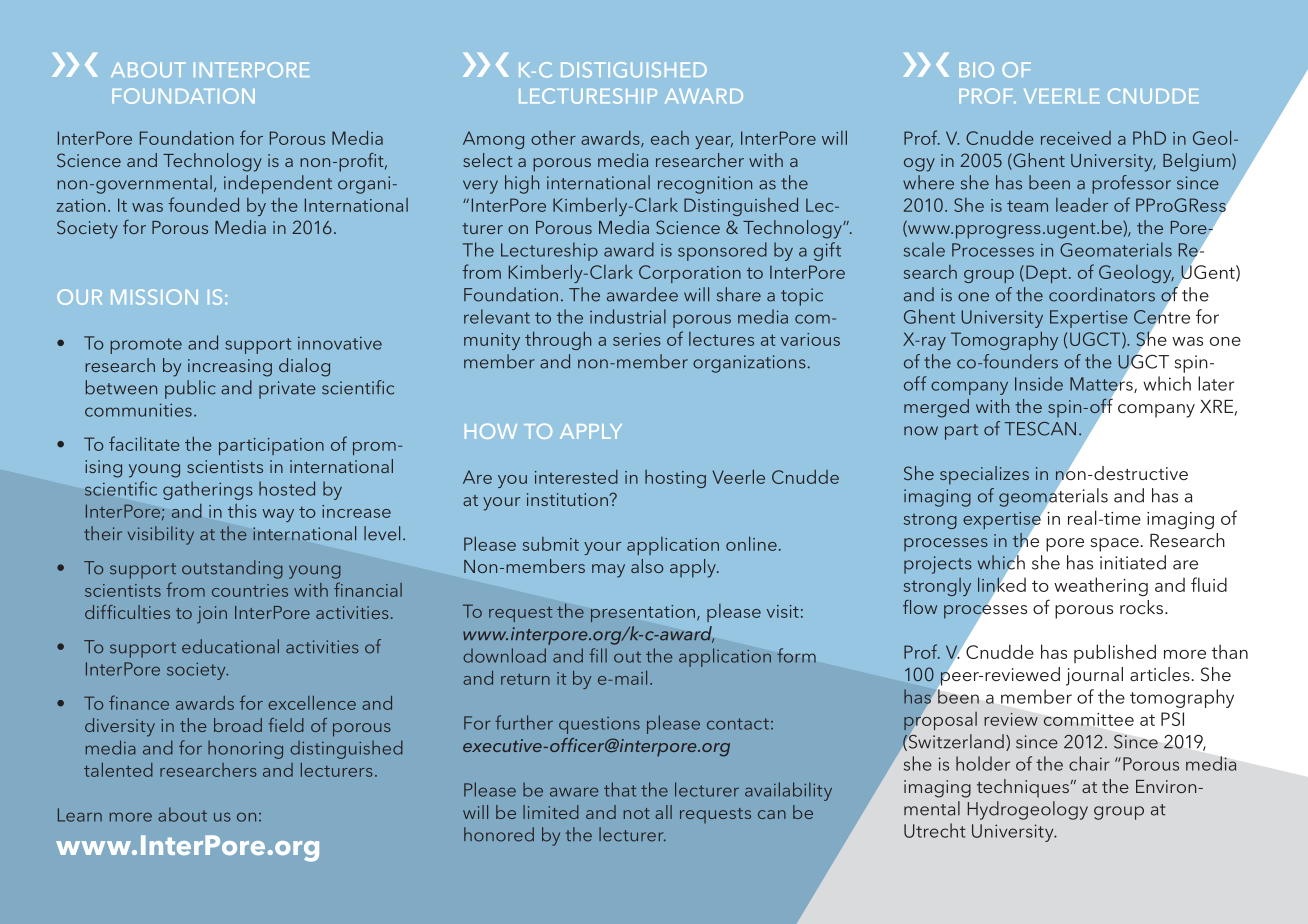 This screenshot has height=924, width=1308. I want to click on all, so click(663, 812).
